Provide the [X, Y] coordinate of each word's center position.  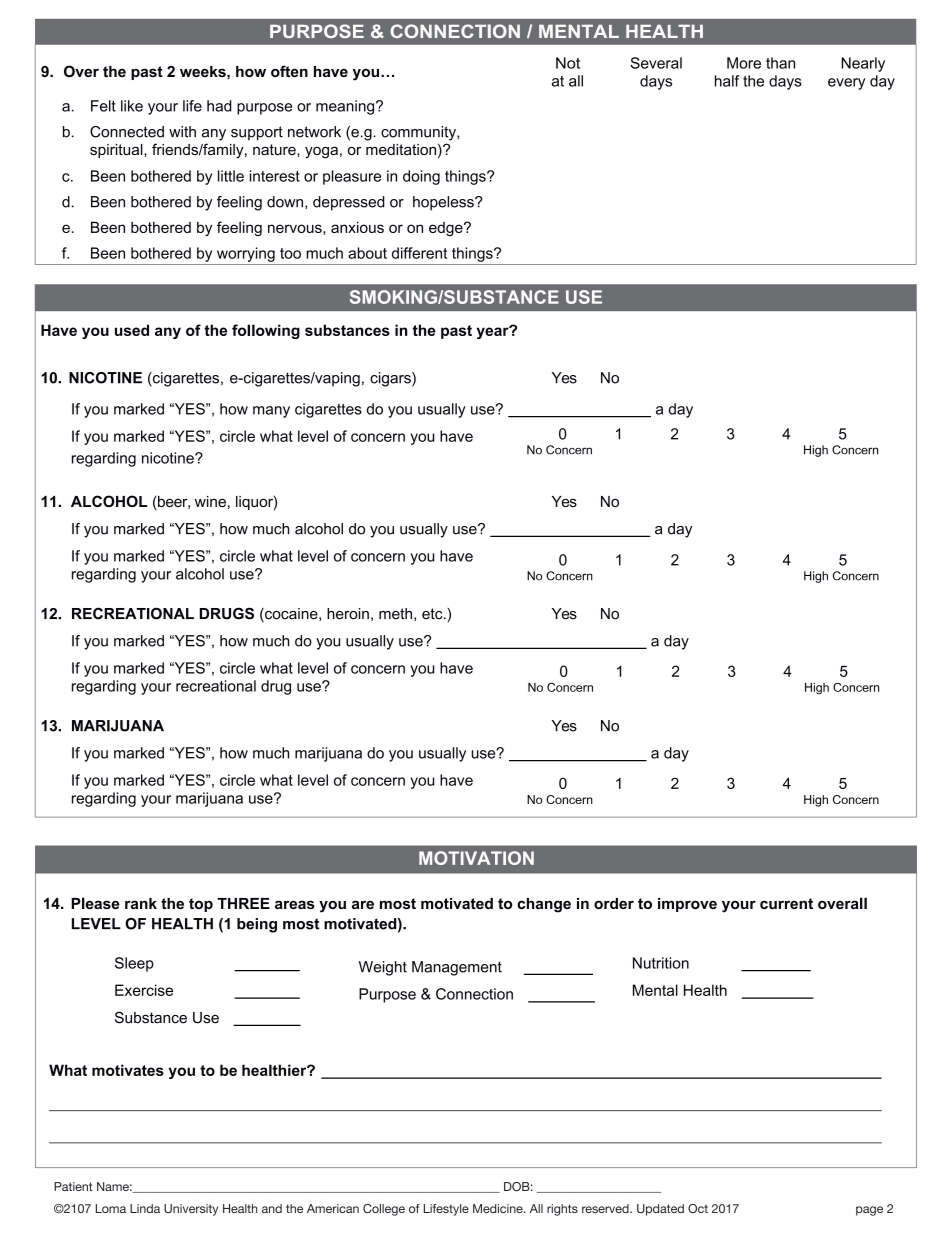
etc [433, 614]
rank [141, 903]
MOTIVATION [476, 858]
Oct [698, 1208]
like [132, 106]
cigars [391, 379]
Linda [145, 1208]
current [786, 903]
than [780, 63]
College [384, 1210]
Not [568, 63]
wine [210, 501]
